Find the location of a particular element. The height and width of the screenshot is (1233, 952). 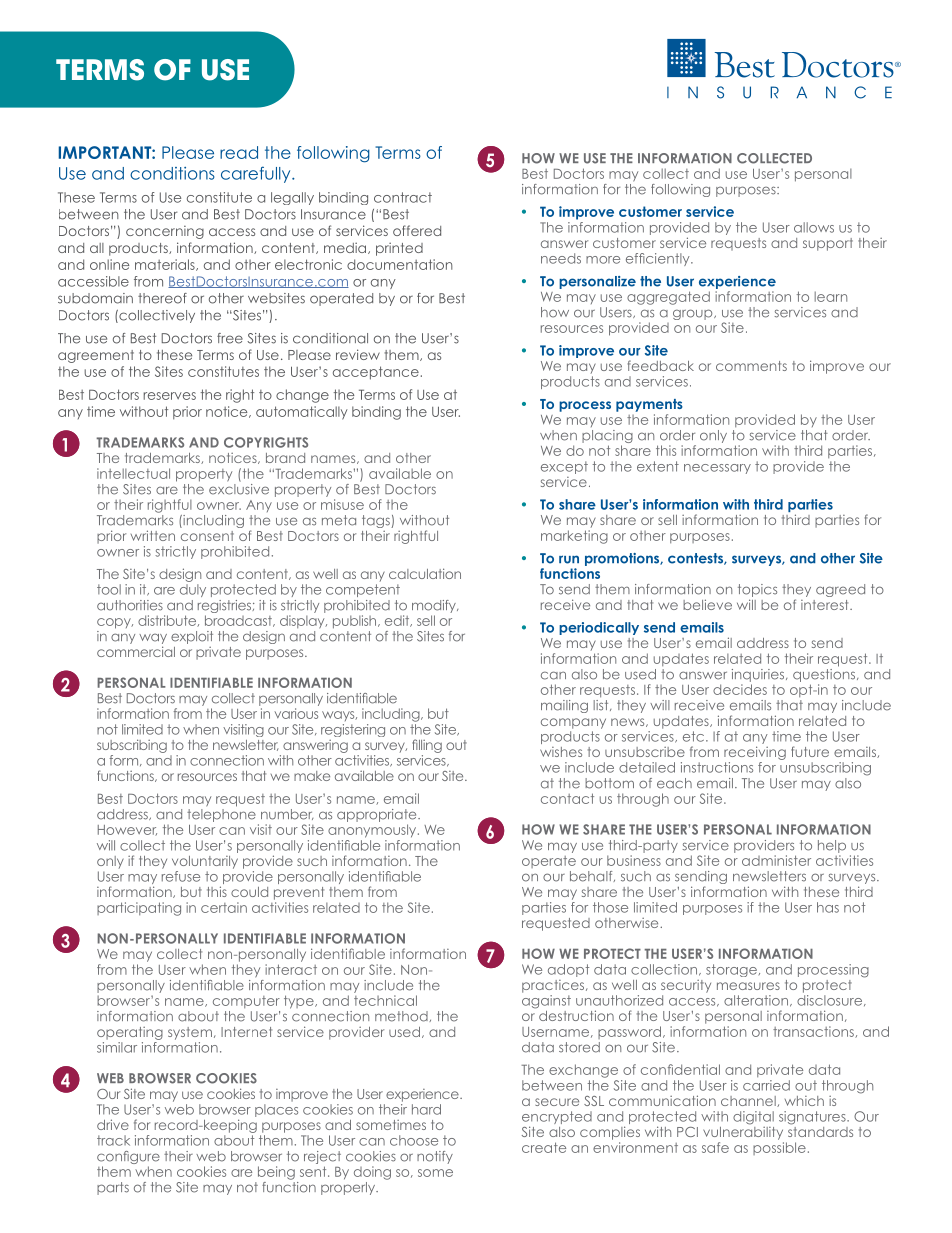

inquiries is located at coordinates (759, 675).
